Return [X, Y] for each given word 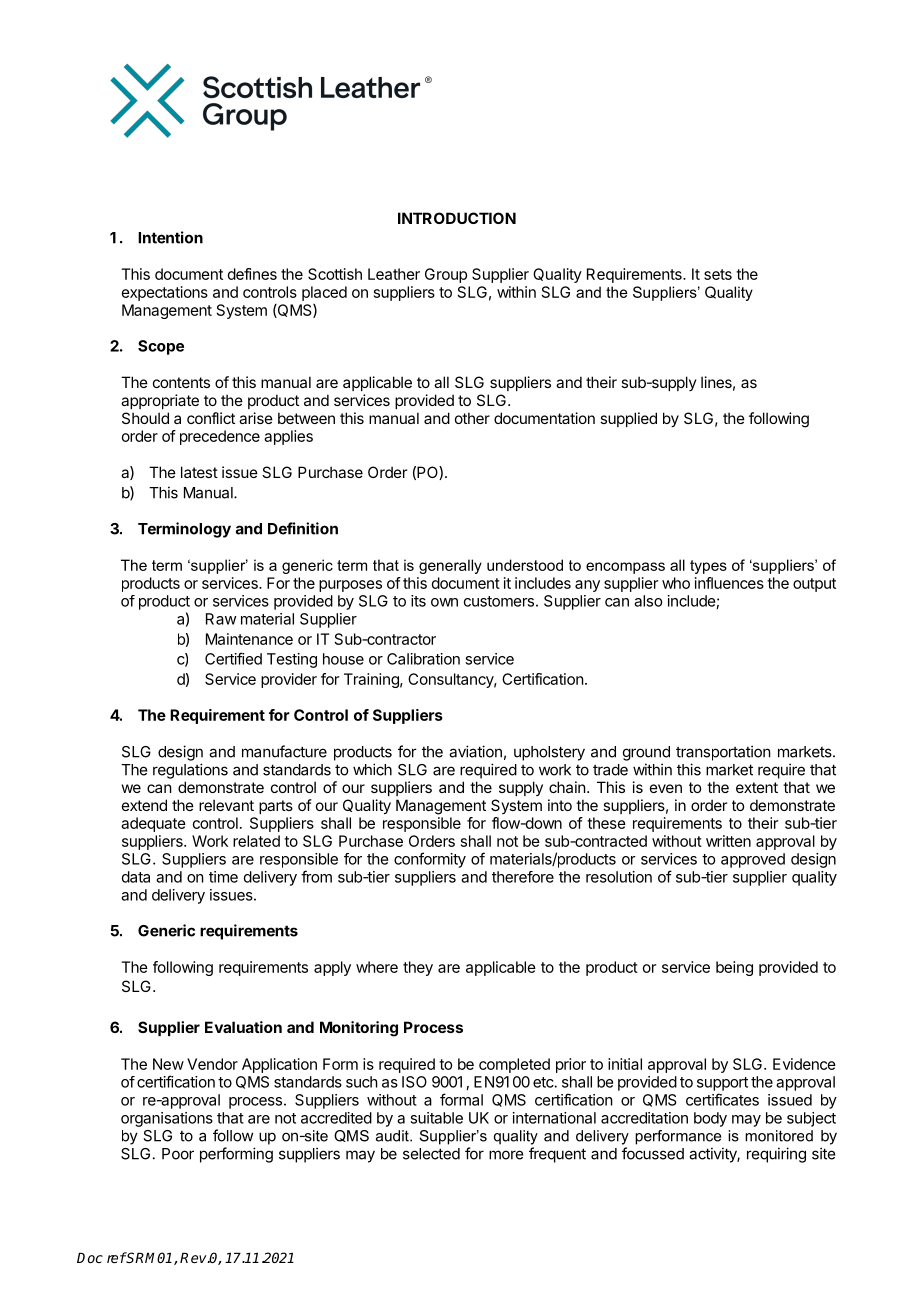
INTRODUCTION [457, 218]
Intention [170, 237]
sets [718, 274]
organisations [167, 1119]
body [710, 1119]
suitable [436, 1118]
